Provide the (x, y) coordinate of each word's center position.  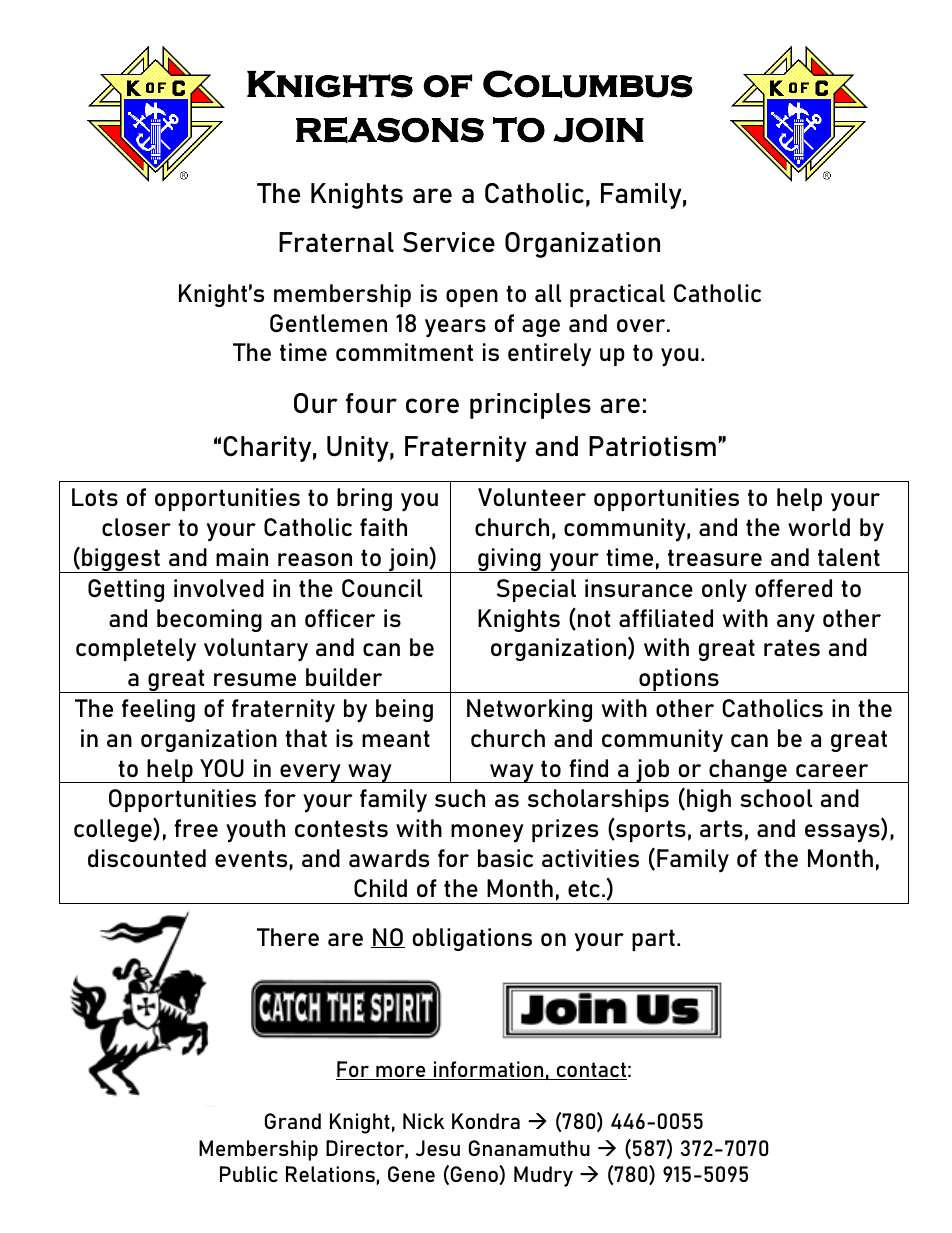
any (796, 623)
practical (617, 295)
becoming (209, 620)
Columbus (588, 84)
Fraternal (336, 242)
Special (536, 590)
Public (249, 1174)
